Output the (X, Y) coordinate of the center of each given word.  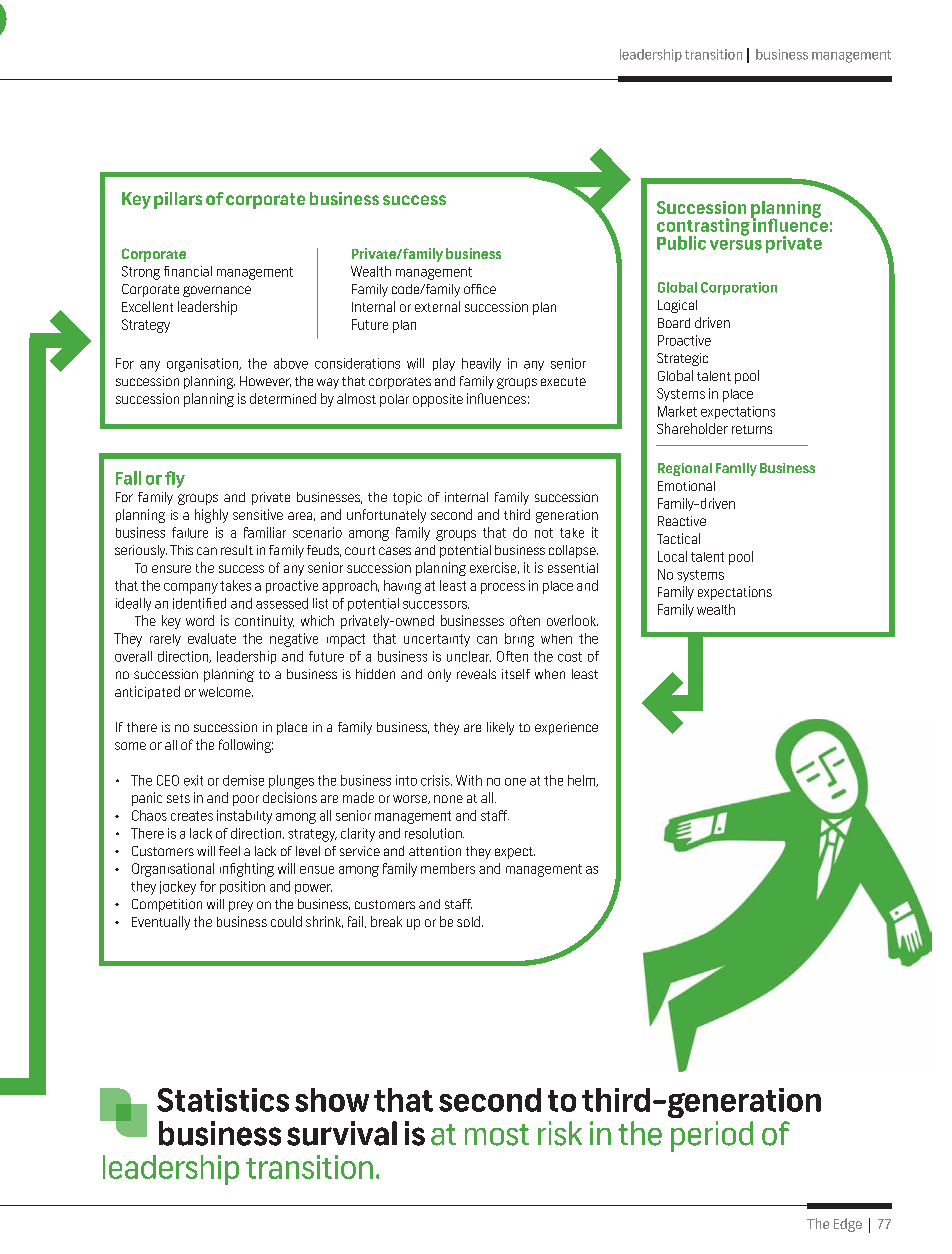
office (480, 289)
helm (583, 781)
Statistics (223, 1100)
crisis (436, 780)
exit (193, 780)
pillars (178, 200)
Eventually (161, 923)
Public (681, 243)
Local (672, 556)
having (402, 587)
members (448, 868)
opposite (438, 400)
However (265, 381)
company (191, 588)
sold (470, 921)
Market (677, 411)
